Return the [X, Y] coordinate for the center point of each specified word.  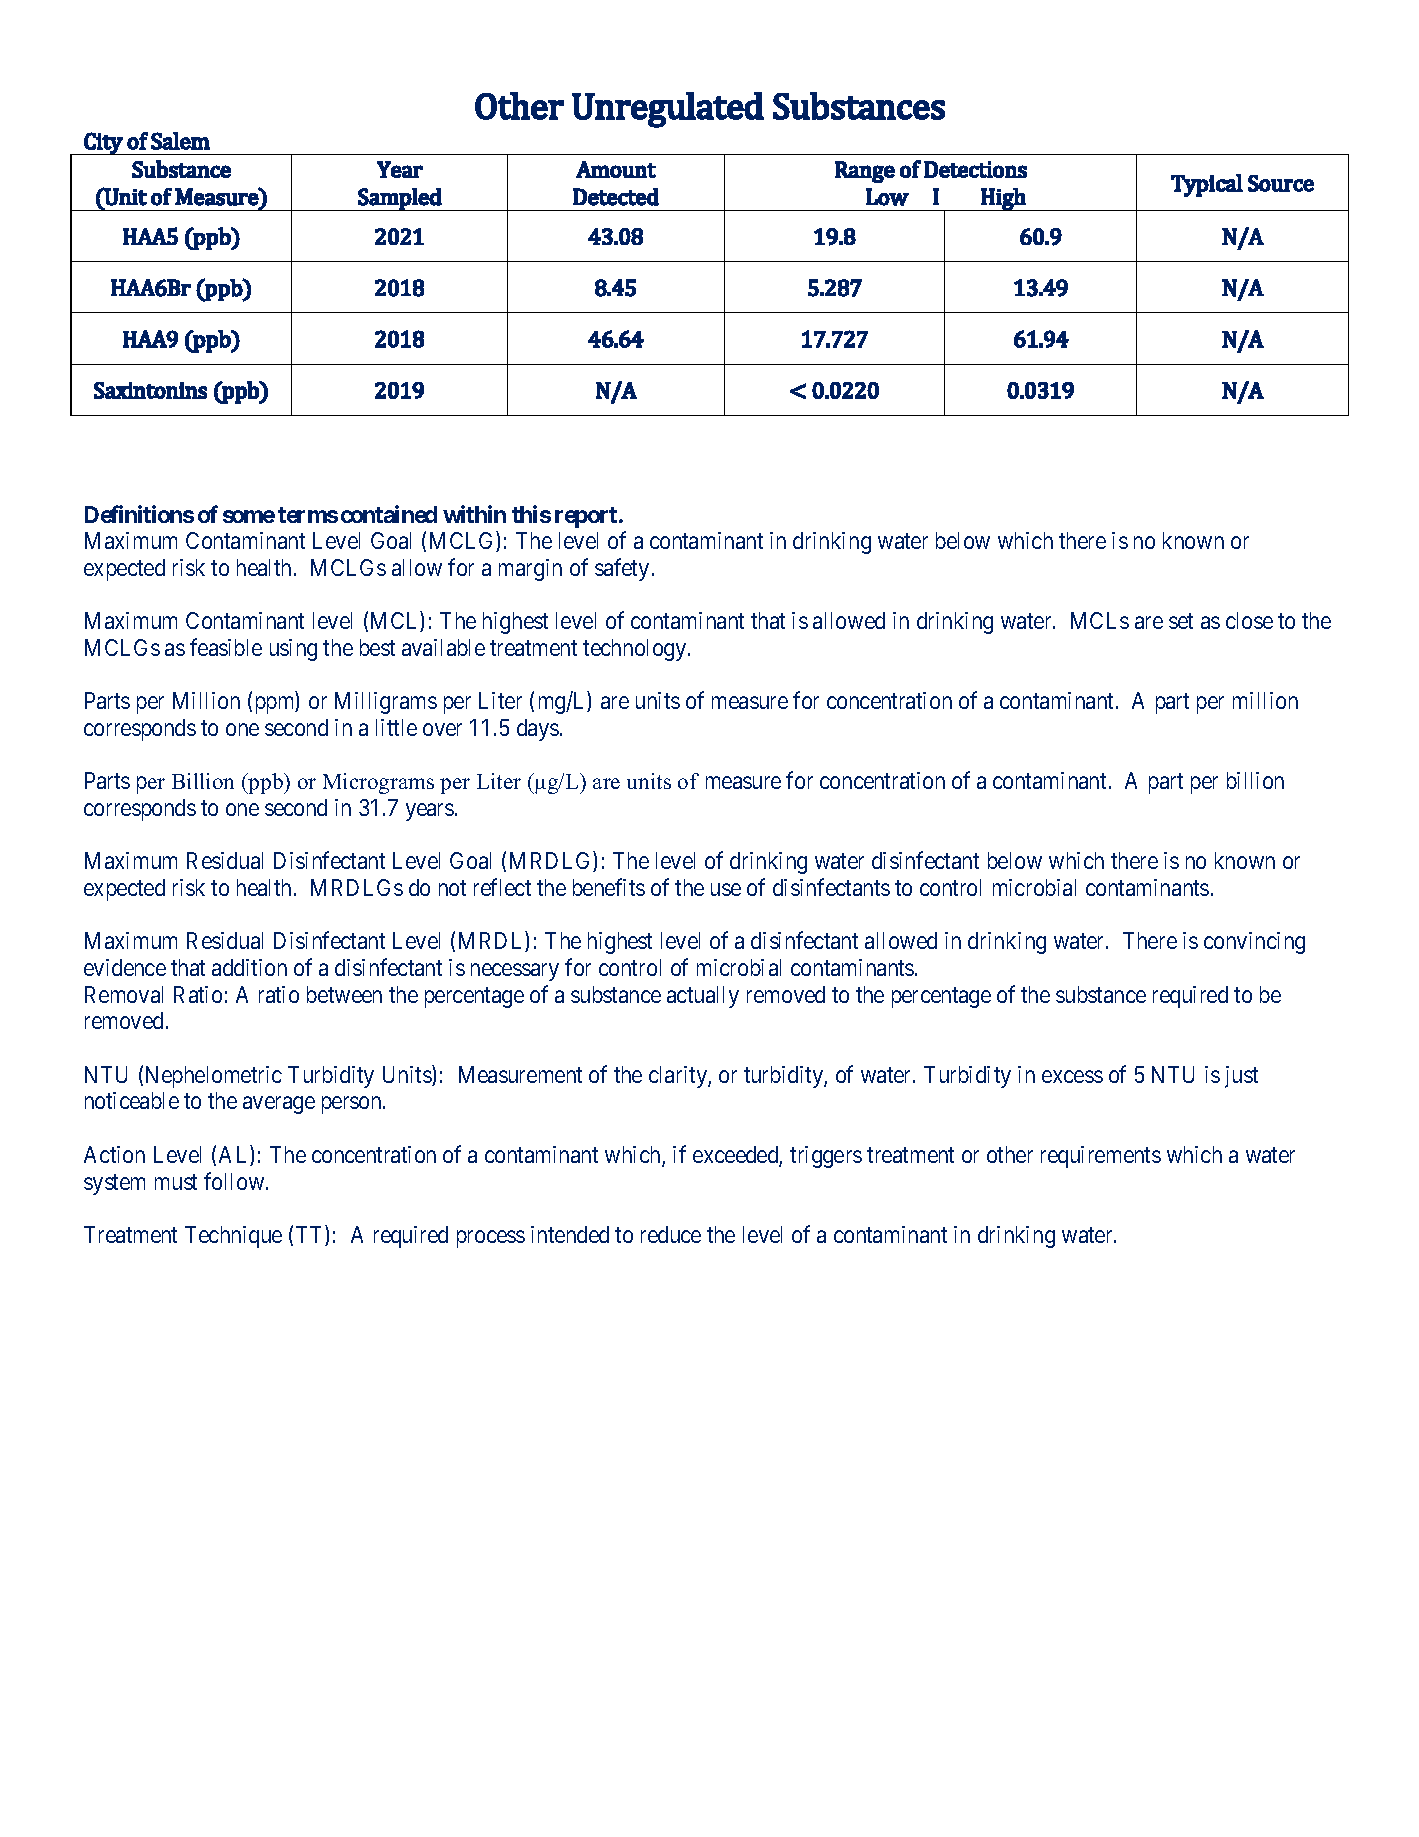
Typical [1207, 185]
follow [235, 1181]
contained [389, 514]
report [586, 517]
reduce [671, 1234]
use [726, 890]
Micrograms [378, 783]
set [1181, 621]
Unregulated [668, 110]
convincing [1254, 943]
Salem [180, 141]
